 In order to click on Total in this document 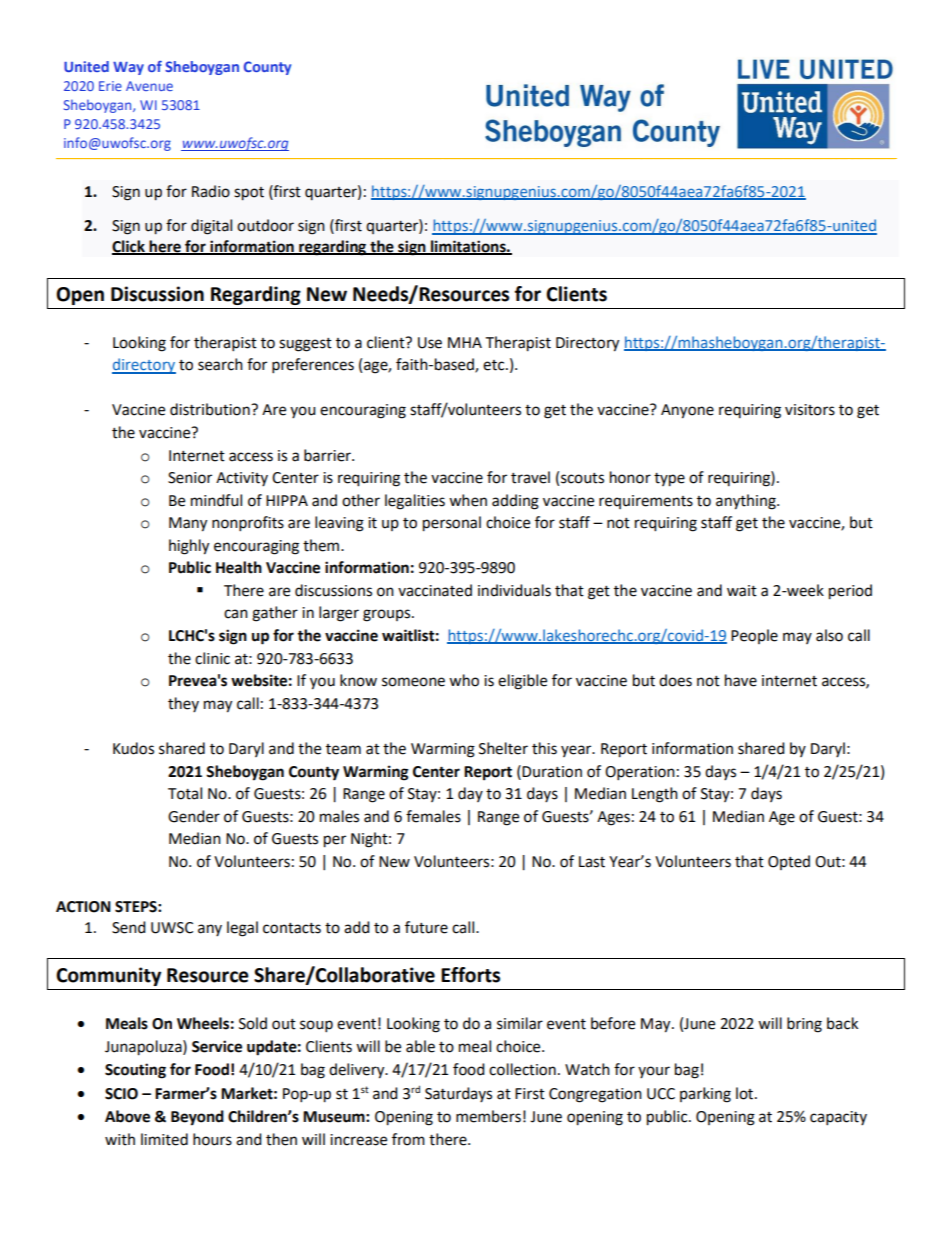, I will do `click(185, 793)`.
